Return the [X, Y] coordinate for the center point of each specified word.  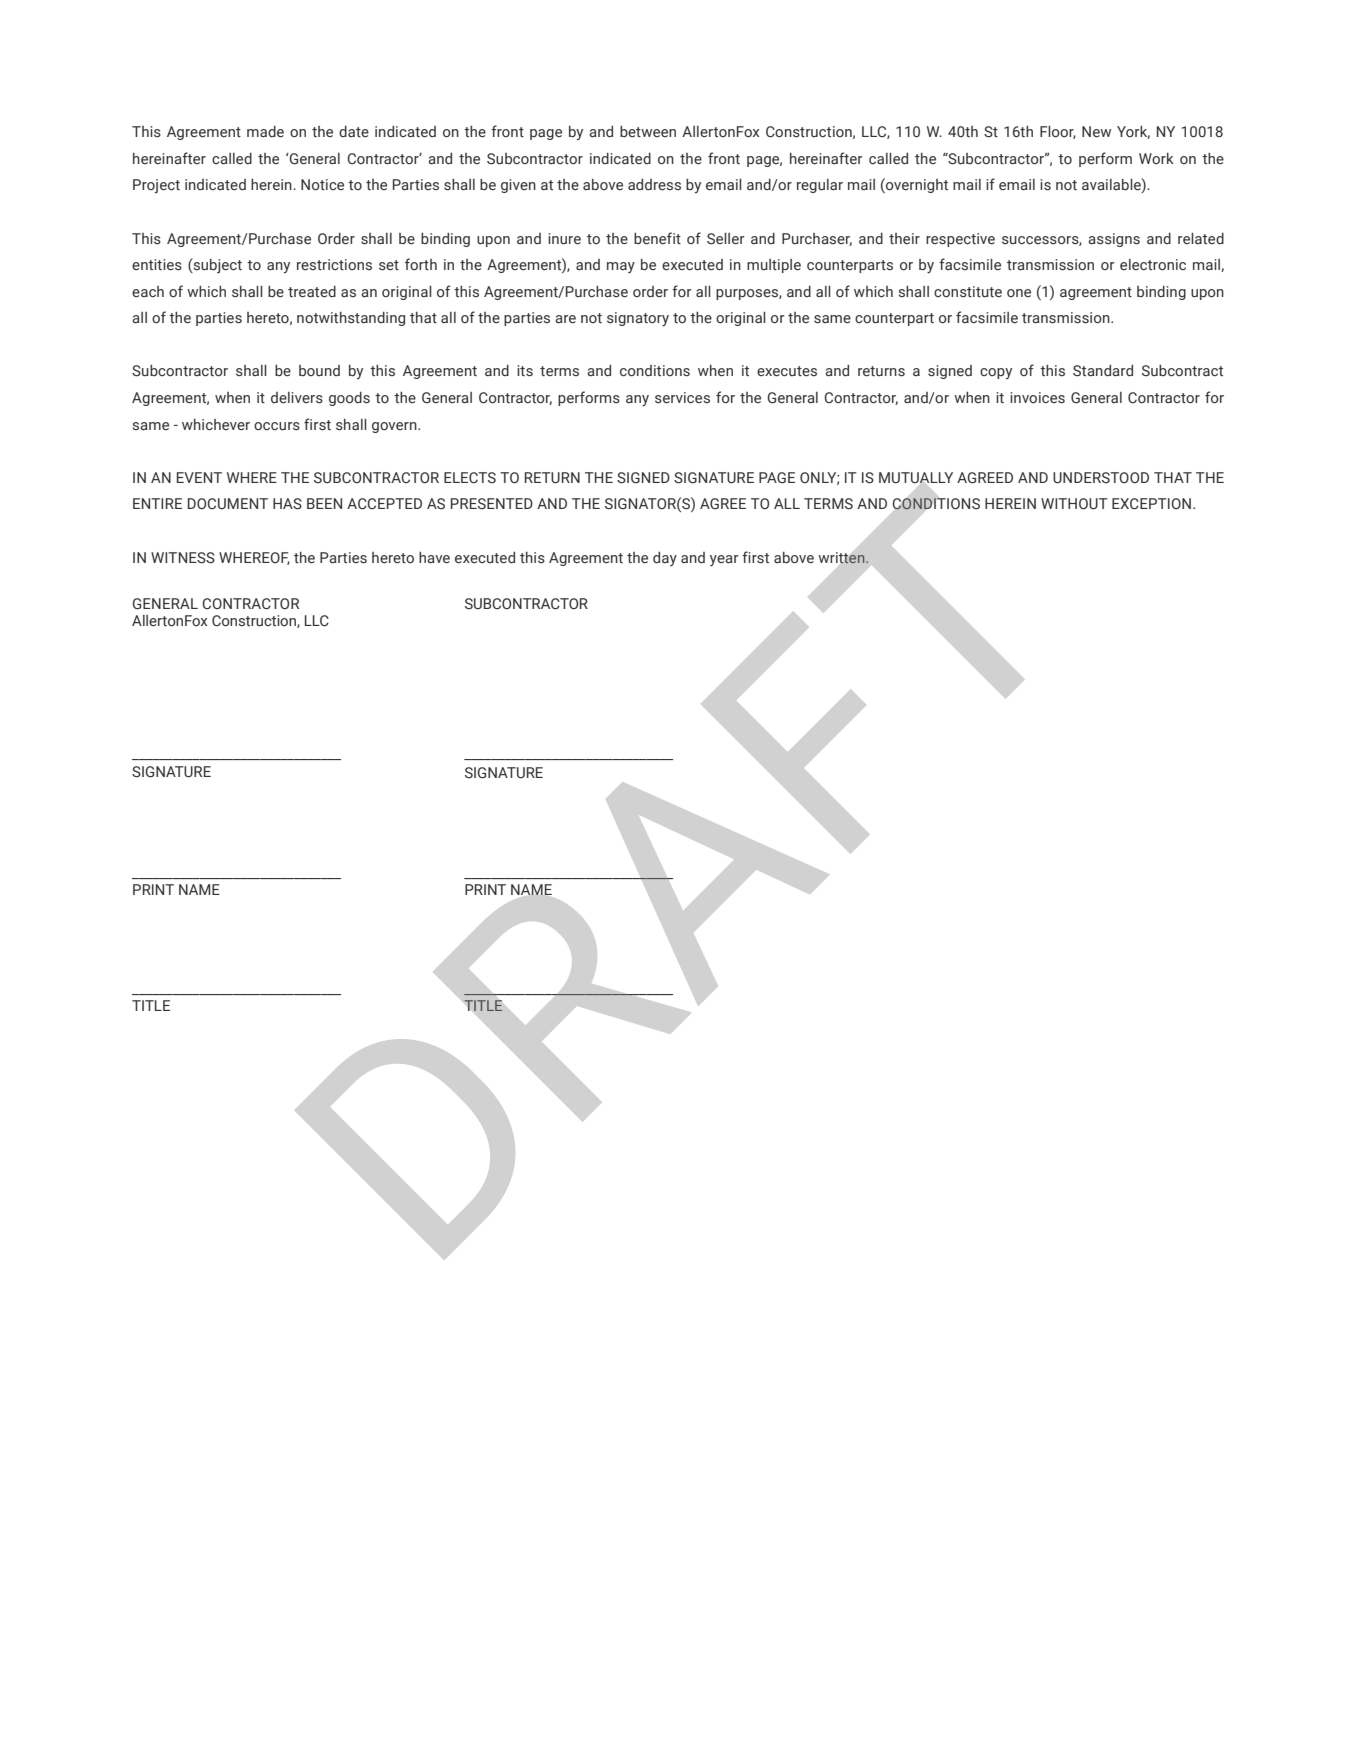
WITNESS [183, 558]
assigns [1114, 240]
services [682, 398]
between [648, 132]
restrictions [334, 265]
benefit [657, 238]
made [265, 132]
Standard [1103, 371]
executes [787, 371]
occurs [277, 426]
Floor [1058, 132]
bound [319, 370]
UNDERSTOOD [1101, 478]
